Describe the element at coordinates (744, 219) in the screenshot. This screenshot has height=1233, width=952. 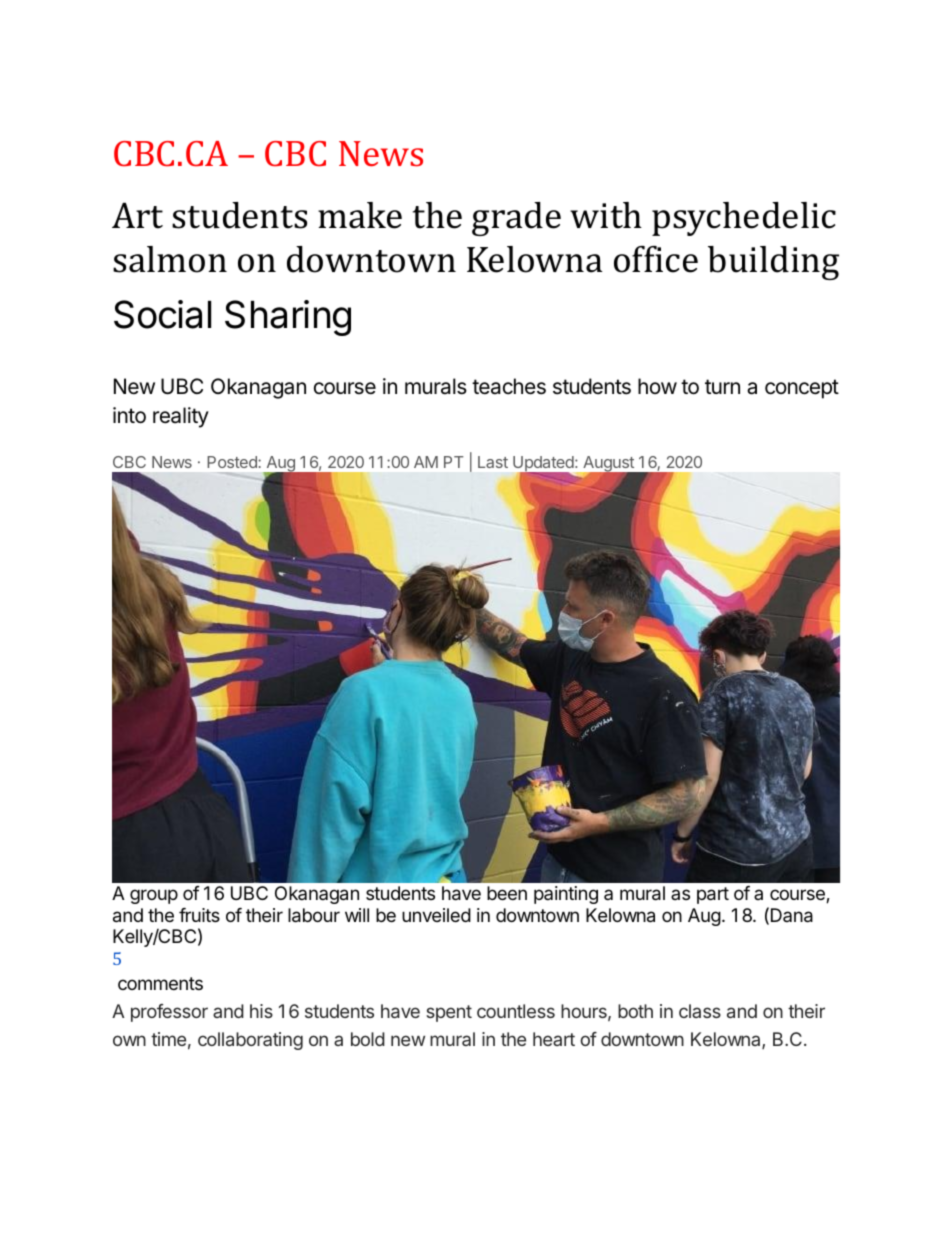
I see `psychedelic` at that location.
